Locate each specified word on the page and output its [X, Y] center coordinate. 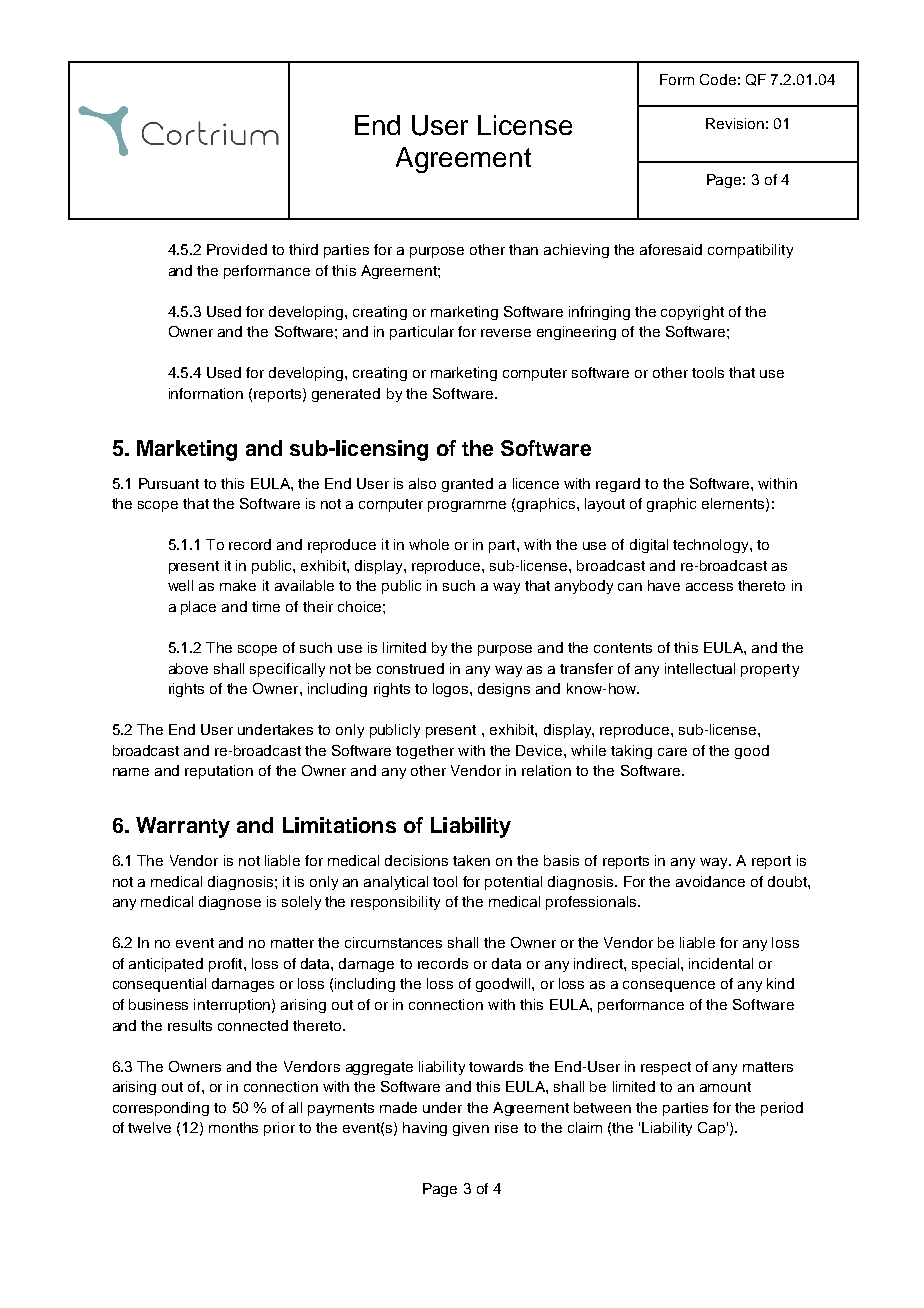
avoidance [710, 881]
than [523, 249]
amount [725, 1087]
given [471, 1129]
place [198, 608]
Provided [237, 249]
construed [410, 668]
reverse [506, 333]
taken [471, 860]
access [709, 587]
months [233, 1127]
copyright [692, 313]
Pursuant [169, 483]
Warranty [183, 827]
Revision [735, 123]
